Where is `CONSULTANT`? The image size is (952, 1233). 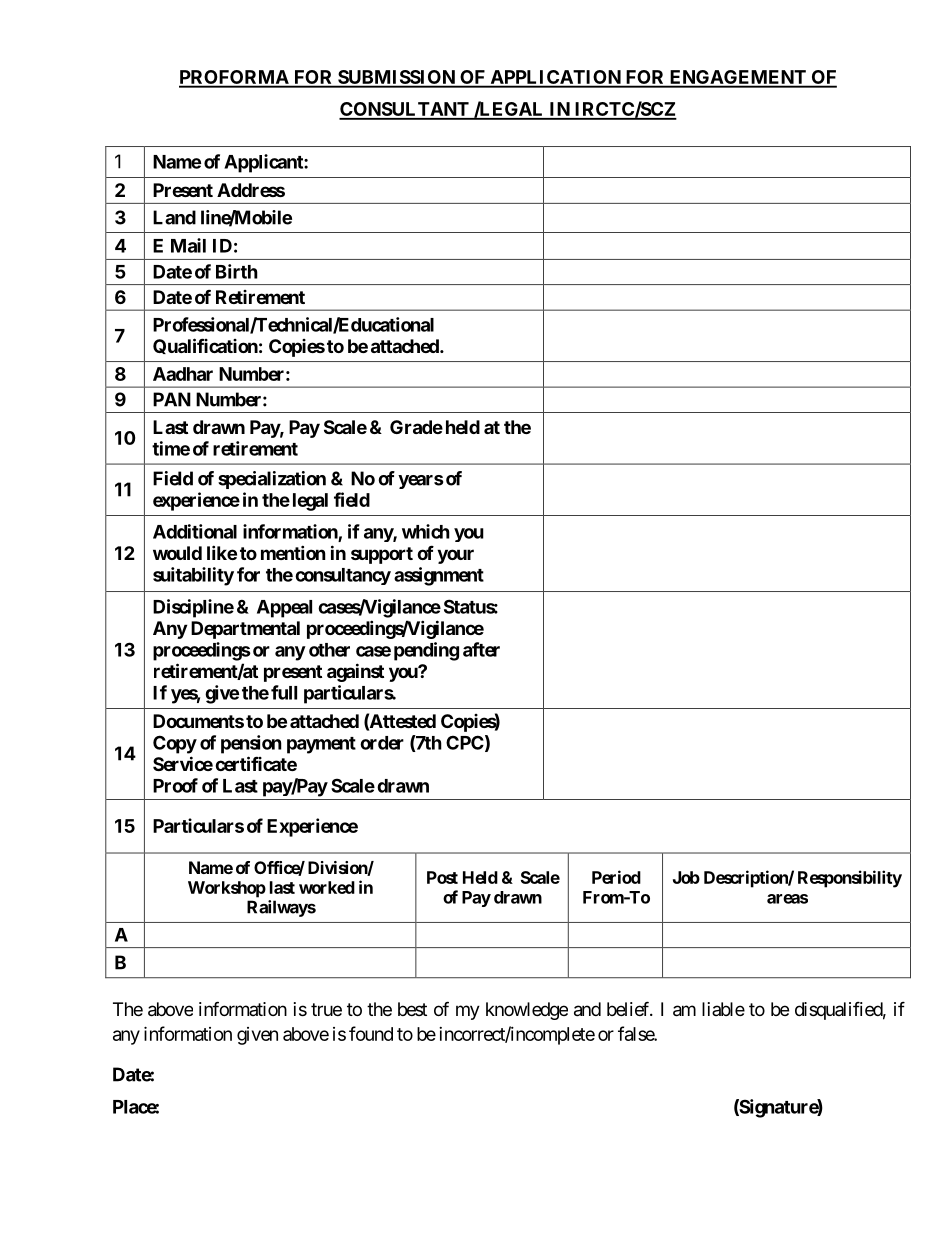
CONSULTANT is located at coordinates (405, 110).
